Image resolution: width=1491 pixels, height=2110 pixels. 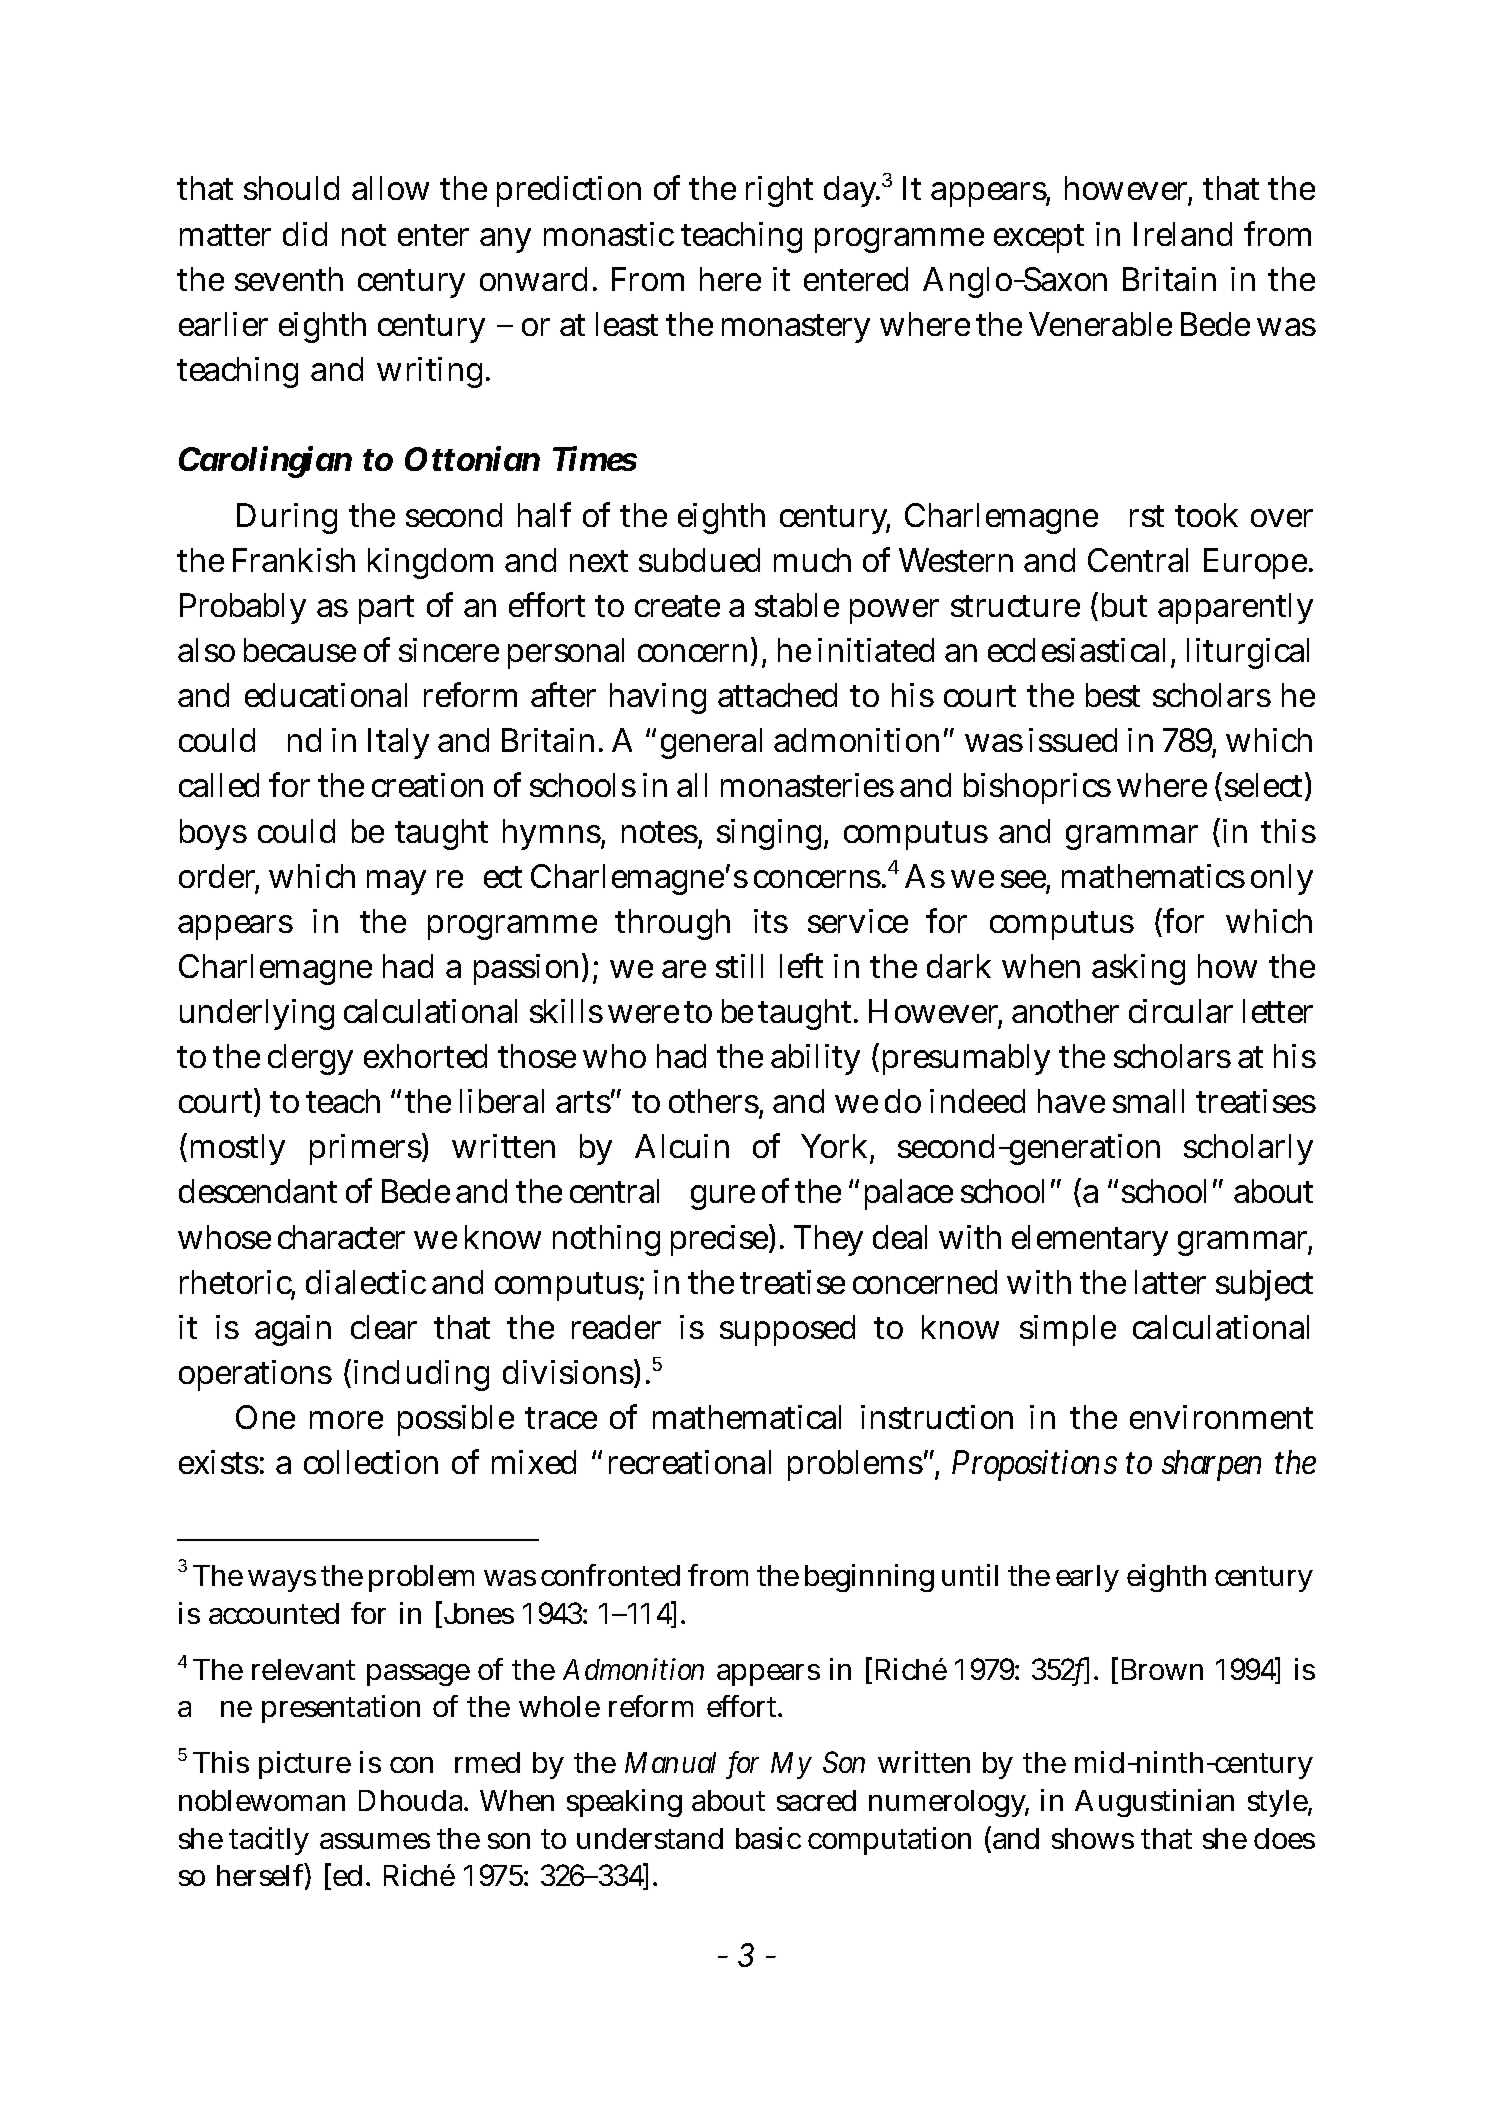 I want to click on collection, so click(x=371, y=1462).
